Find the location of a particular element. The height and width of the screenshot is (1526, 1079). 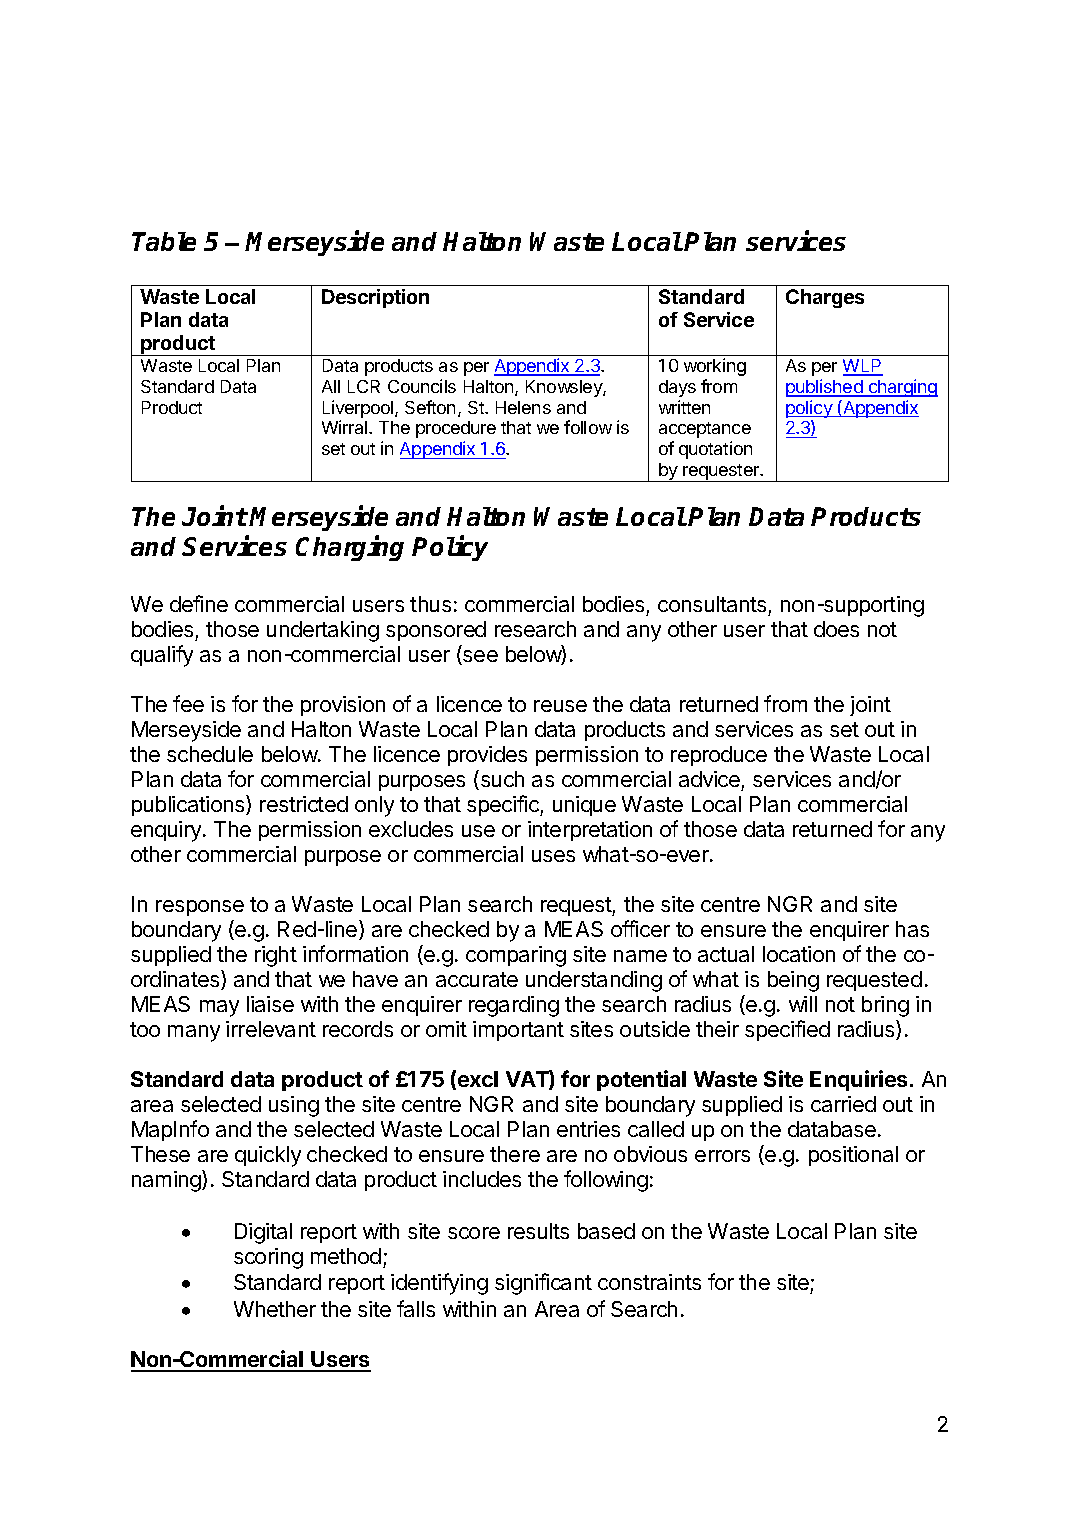

schedule is located at coordinates (210, 754).
